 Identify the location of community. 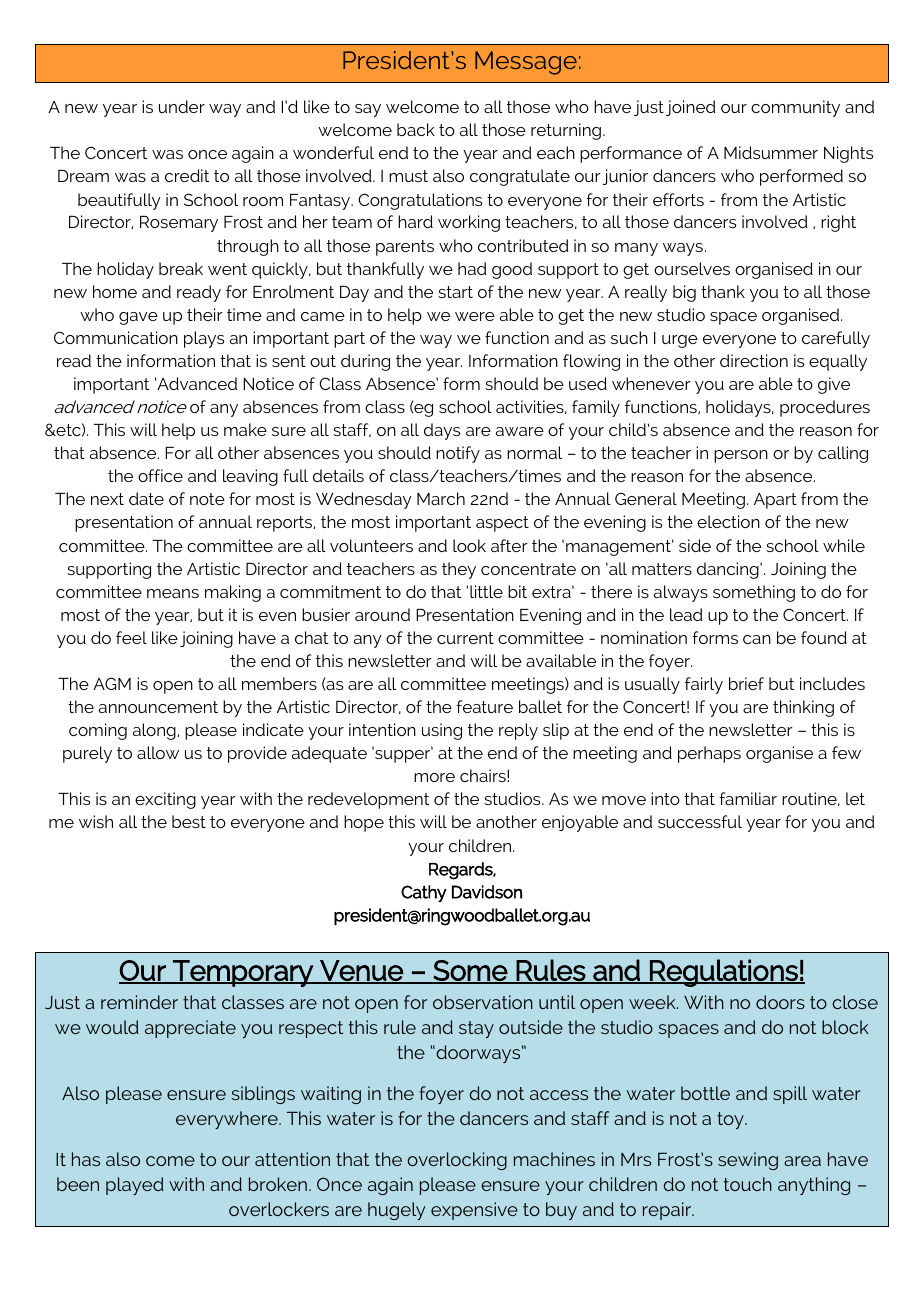
(795, 108).
